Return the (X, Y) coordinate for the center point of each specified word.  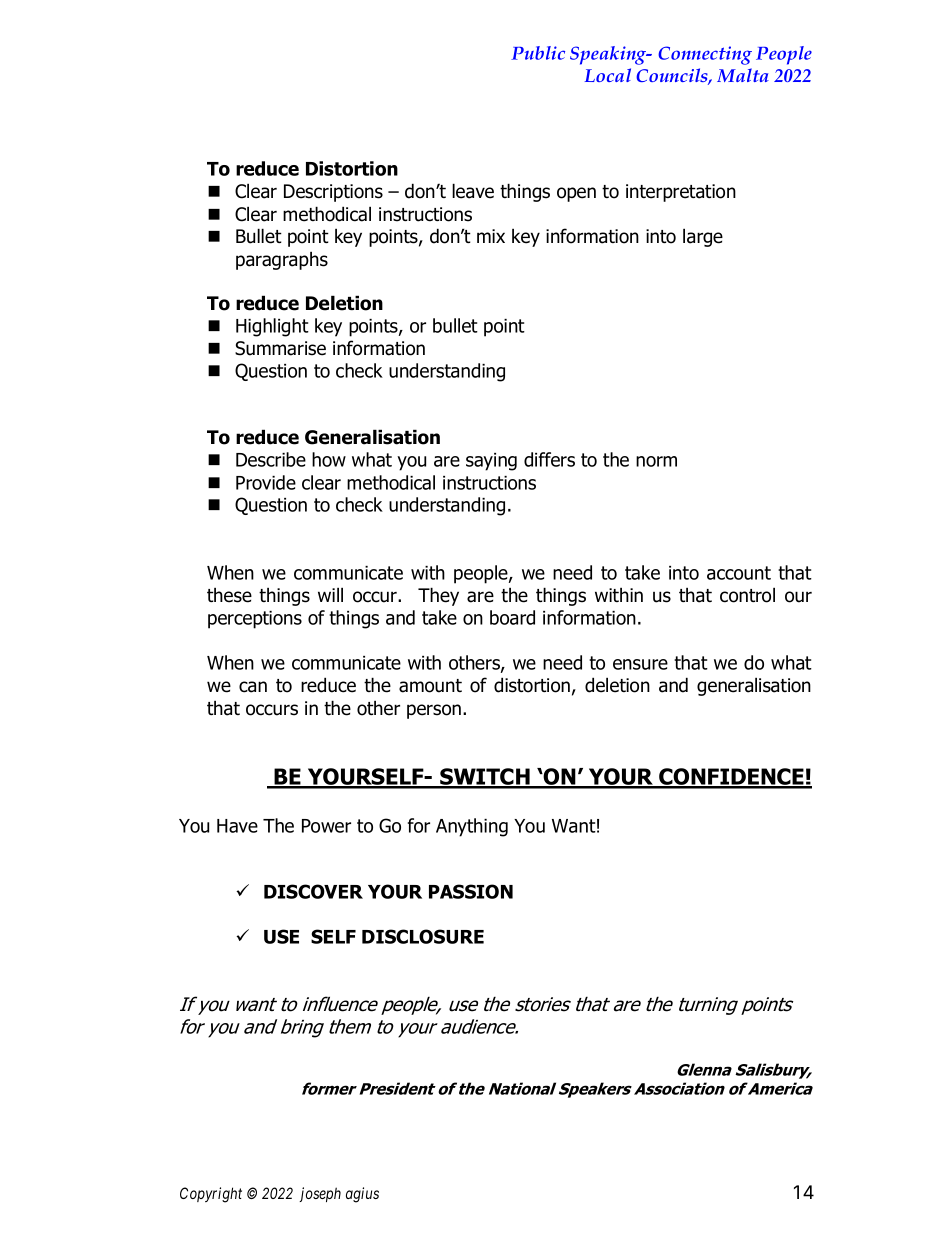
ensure (640, 664)
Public (538, 53)
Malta (743, 75)
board (512, 617)
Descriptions (333, 193)
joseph (320, 1194)
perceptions (255, 620)
